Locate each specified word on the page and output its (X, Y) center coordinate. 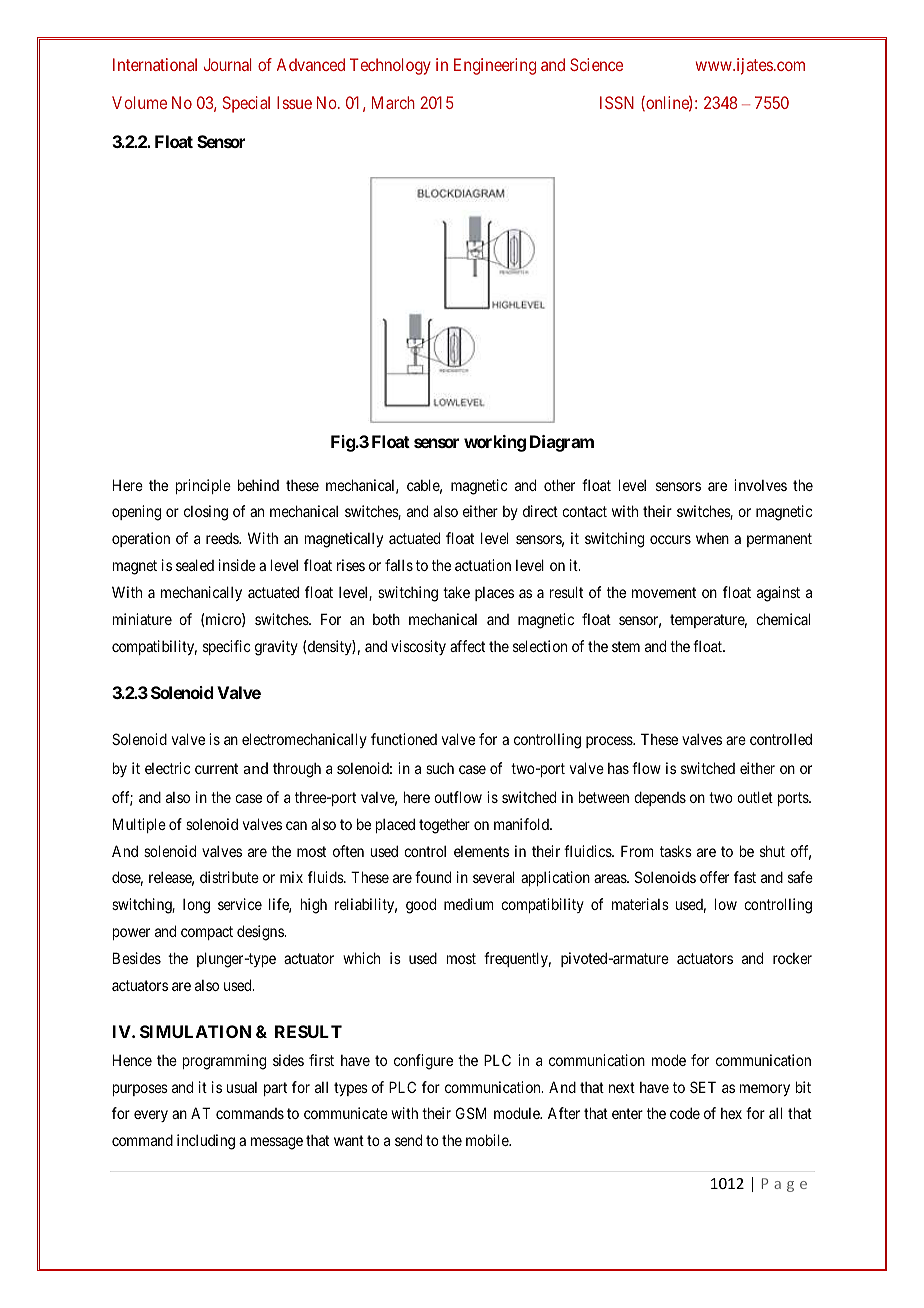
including (206, 1142)
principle (203, 486)
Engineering (495, 66)
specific (227, 647)
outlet (755, 797)
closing (206, 513)
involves (760, 485)
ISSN (617, 102)
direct (540, 511)
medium (469, 904)
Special (246, 104)
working (495, 443)
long (196, 906)
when (712, 538)
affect (467, 646)
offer (714, 877)
